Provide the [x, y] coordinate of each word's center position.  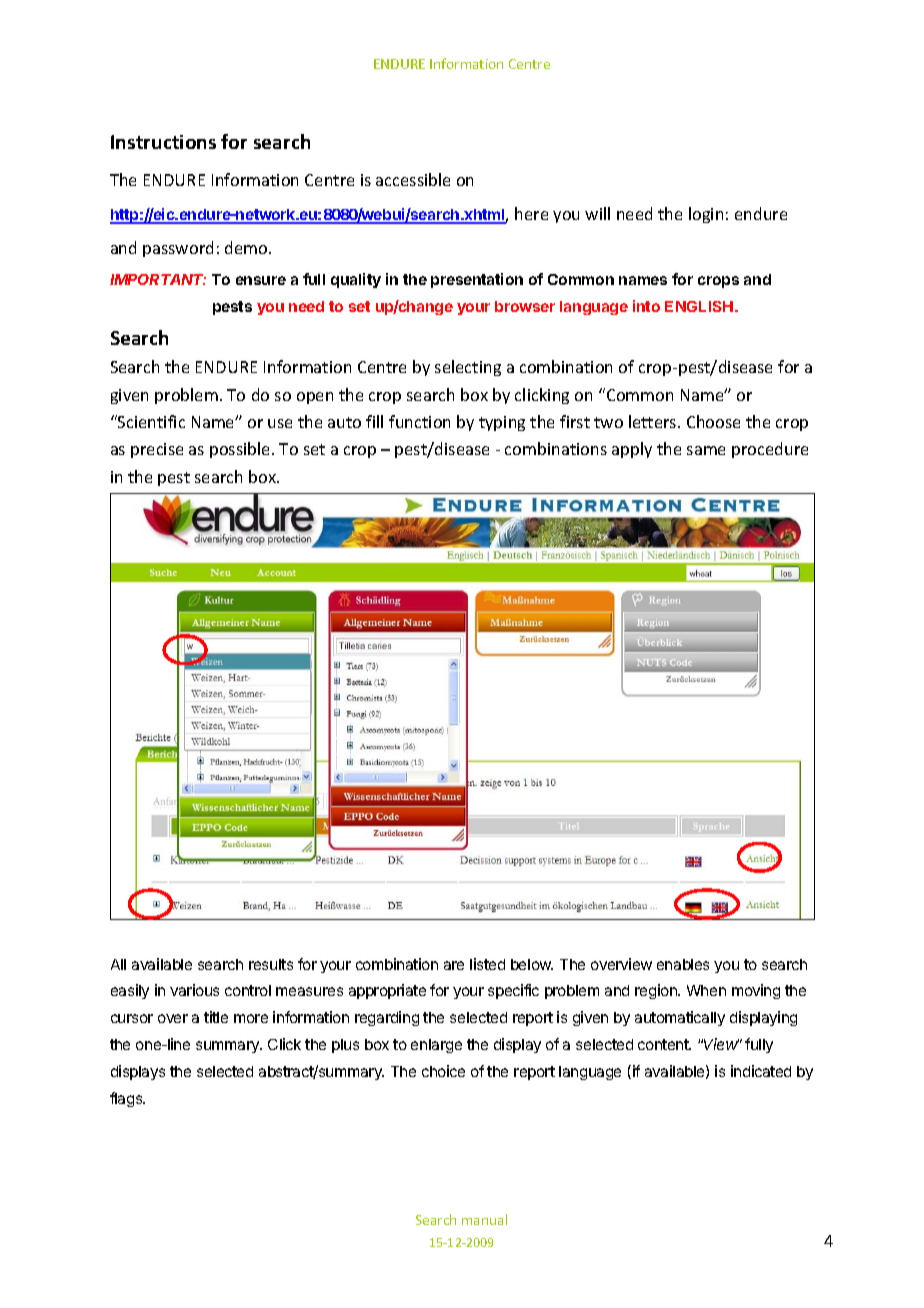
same [706, 450]
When [706, 990]
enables [683, 964]
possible [241, 450]
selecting [468, 368]
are [454, 965]
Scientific [150, 421]
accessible [413, 179]
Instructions [163, 142]
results [271, 964]
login [706, 215]
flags [127, 1099]
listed [487, 964]
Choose [713, 421]
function [419, 421]
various [194, 990]
